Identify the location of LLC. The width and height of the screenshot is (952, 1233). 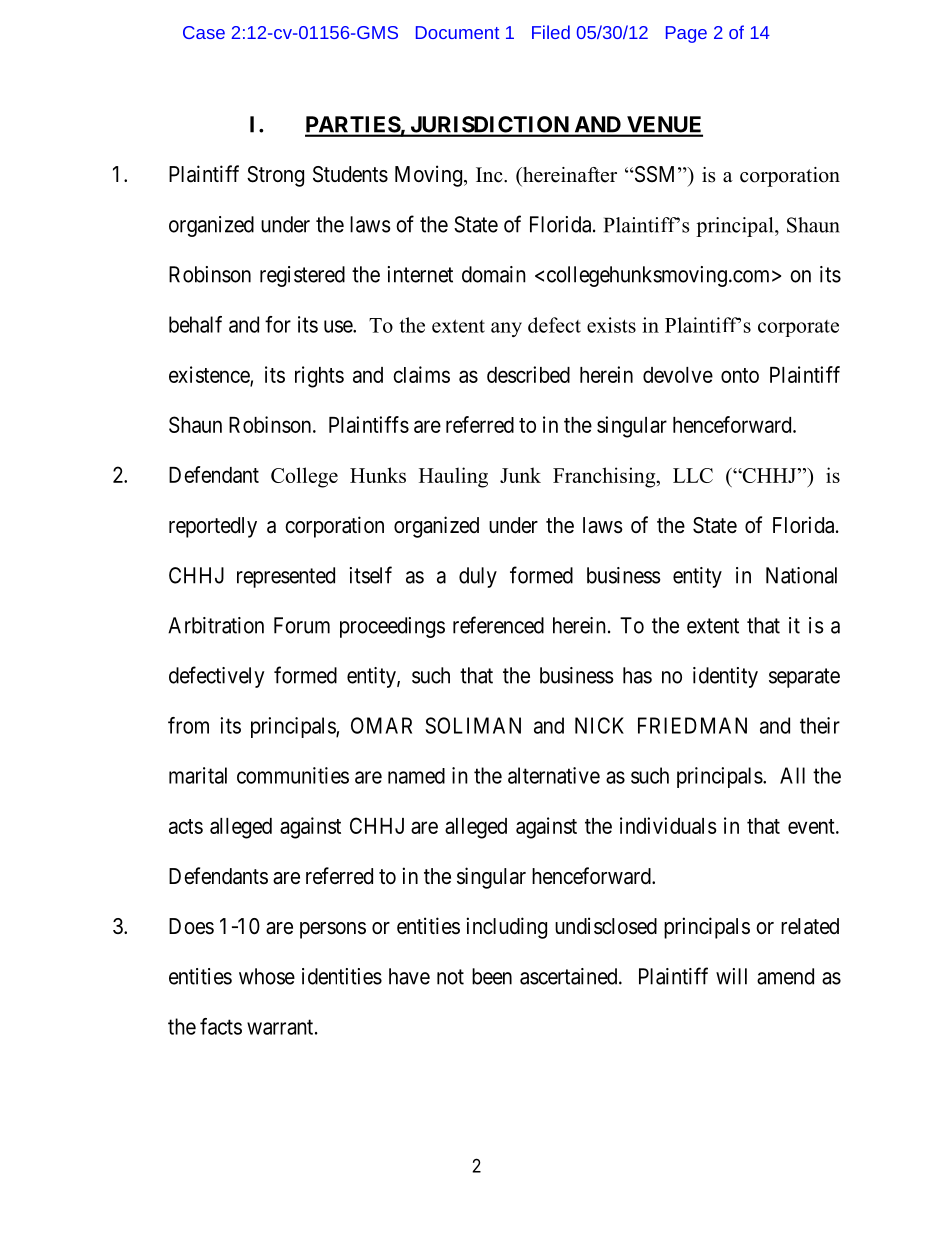
(693, 475).
